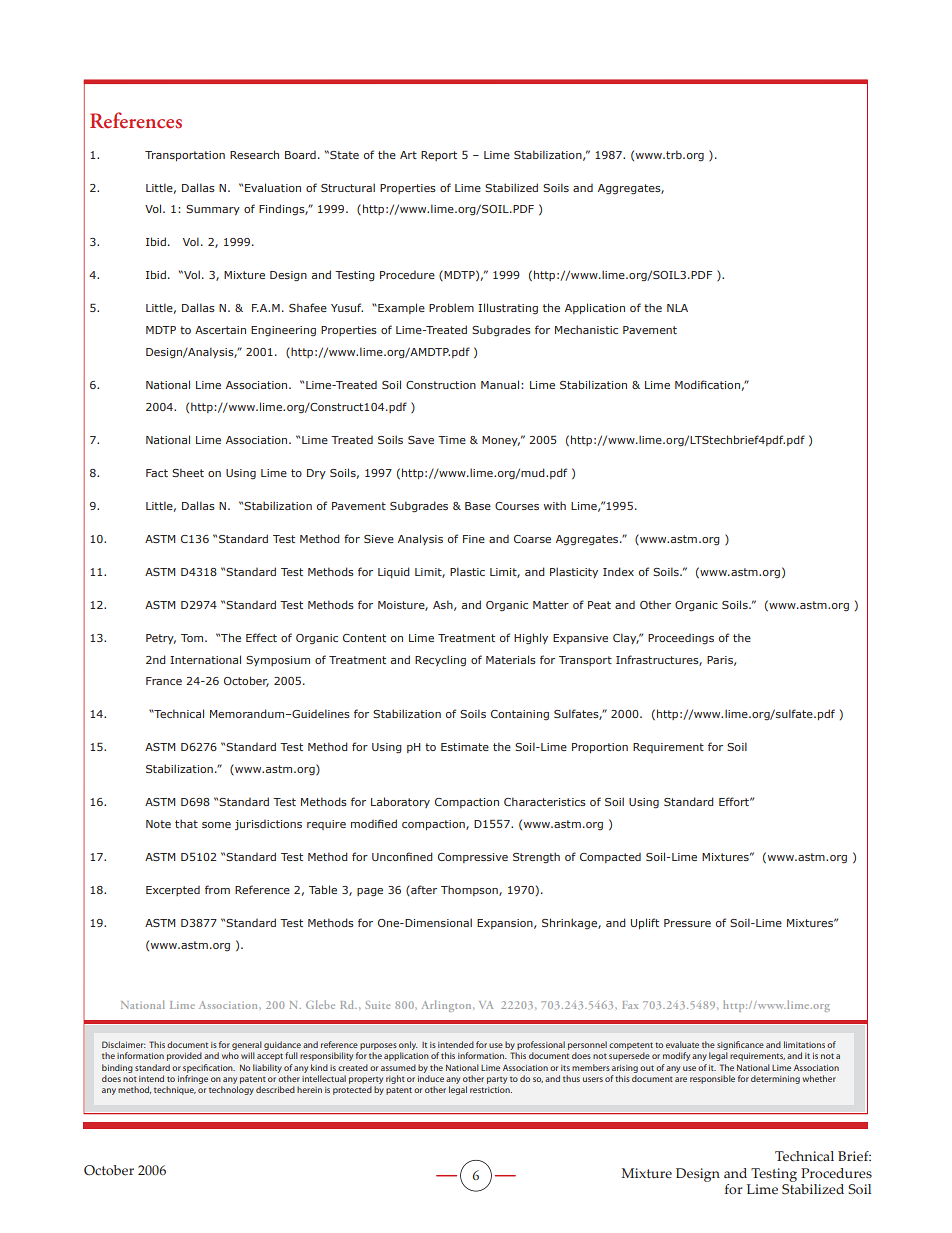  Describe the element at coordinates (677, 308) in the document. I see `NLA` at that location.
